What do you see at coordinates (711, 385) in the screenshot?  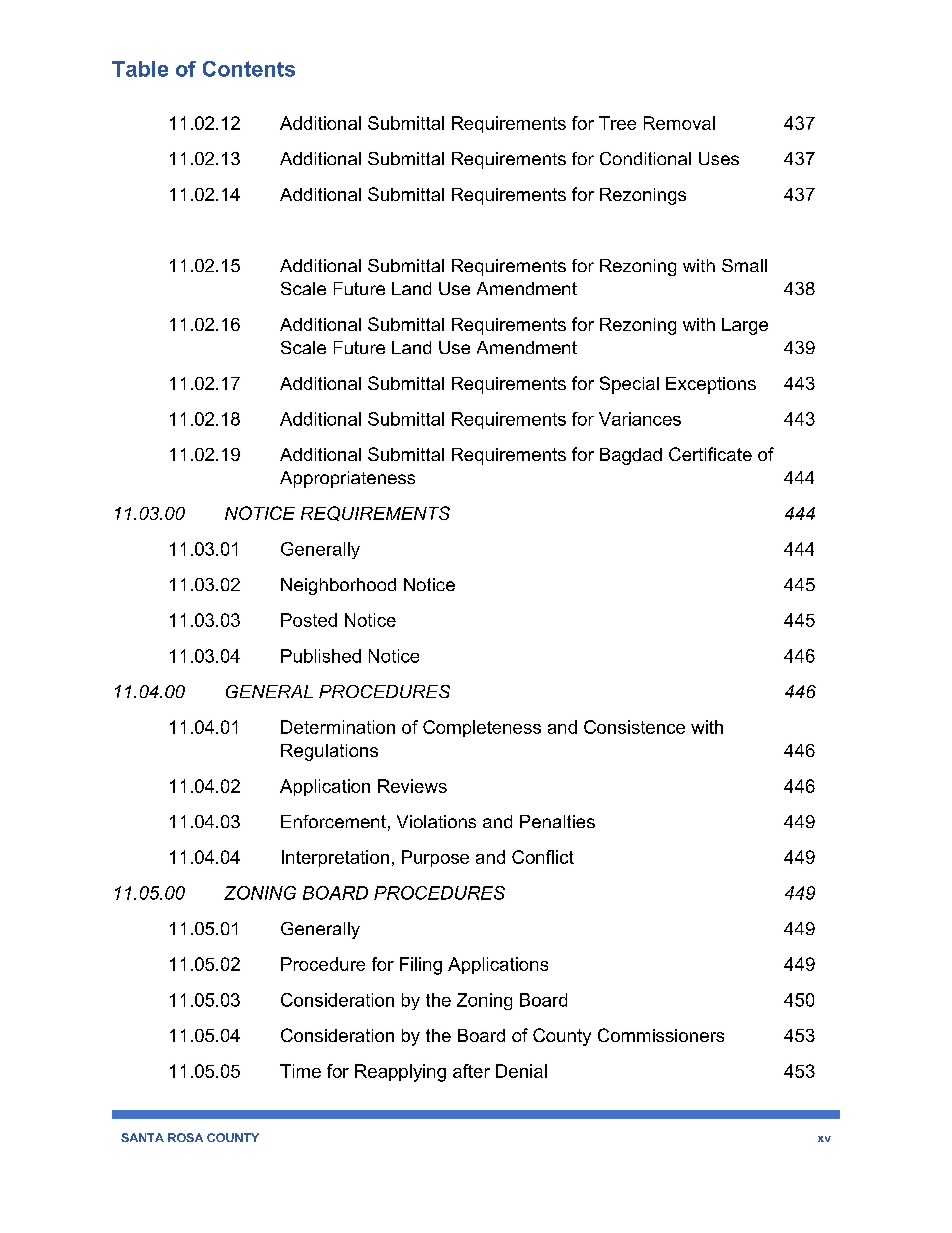 I see `Exceptions` at bounding box center [711, 385].
